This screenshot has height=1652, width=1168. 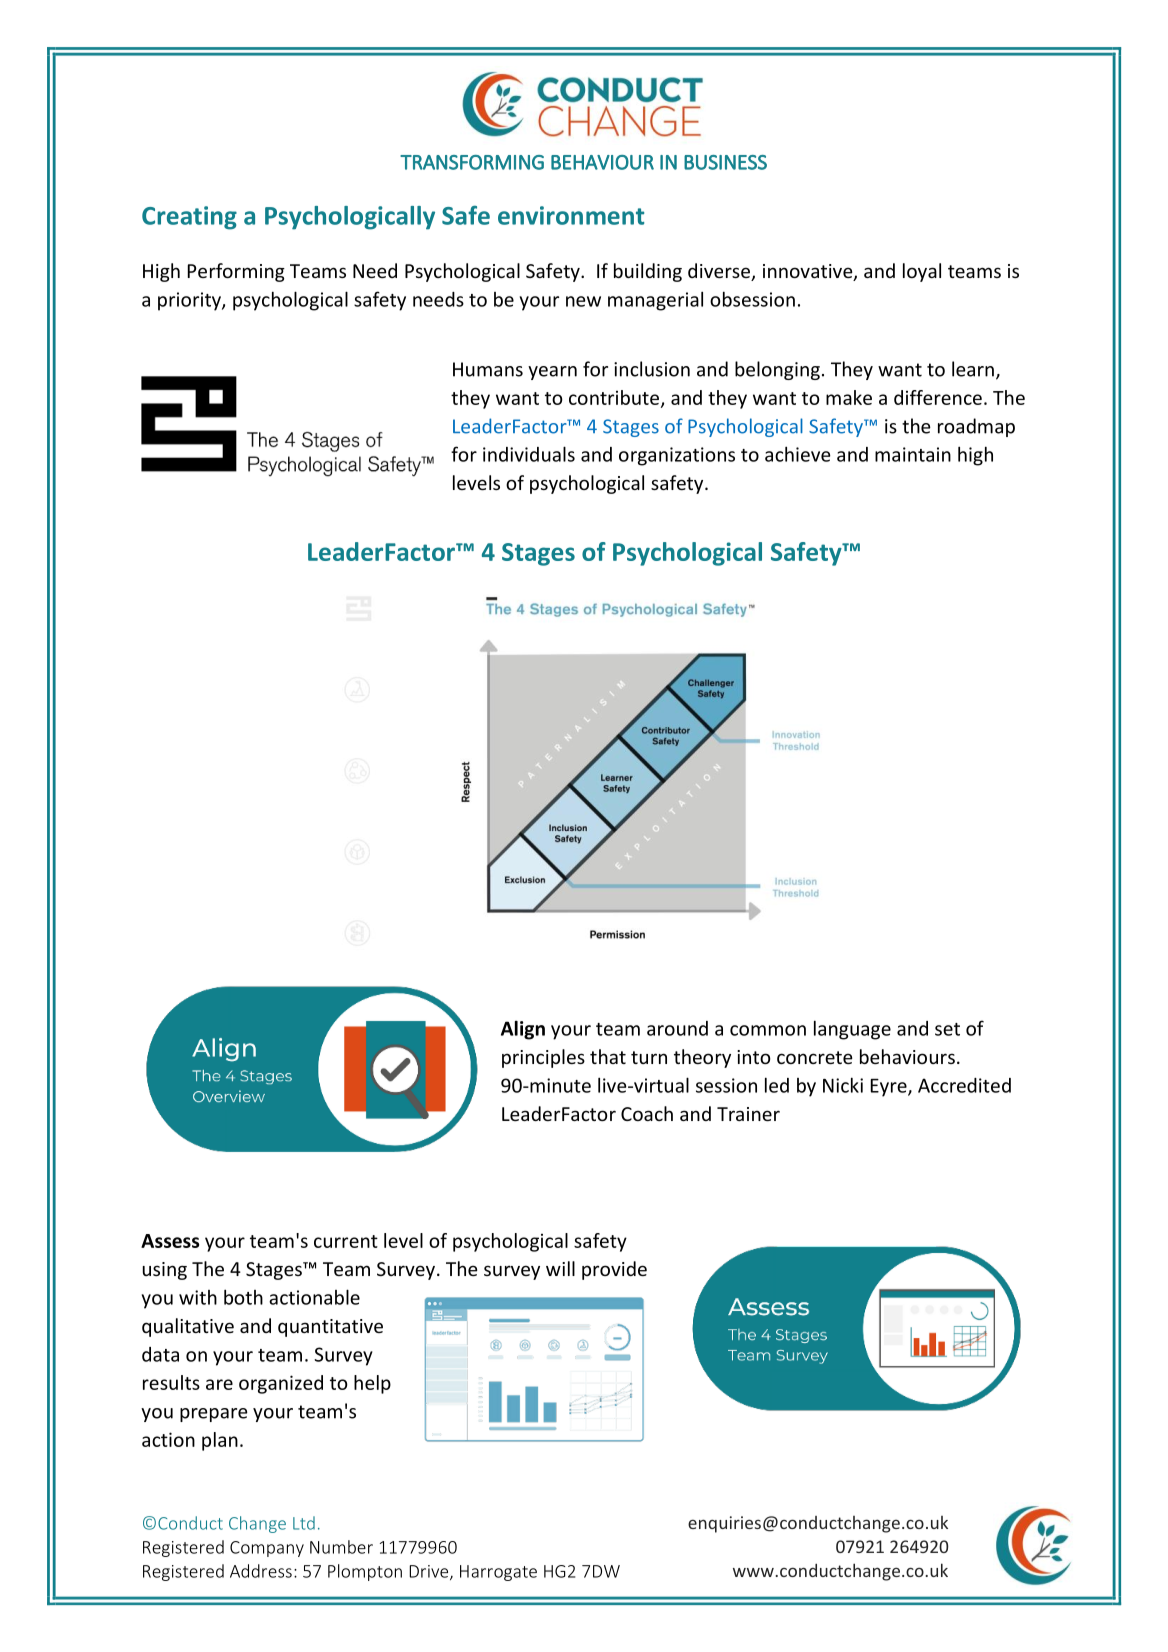 What do you see at coordinates (922, 272) in the screenshot?
I see `loyal` at bounding box center [922, 272].
